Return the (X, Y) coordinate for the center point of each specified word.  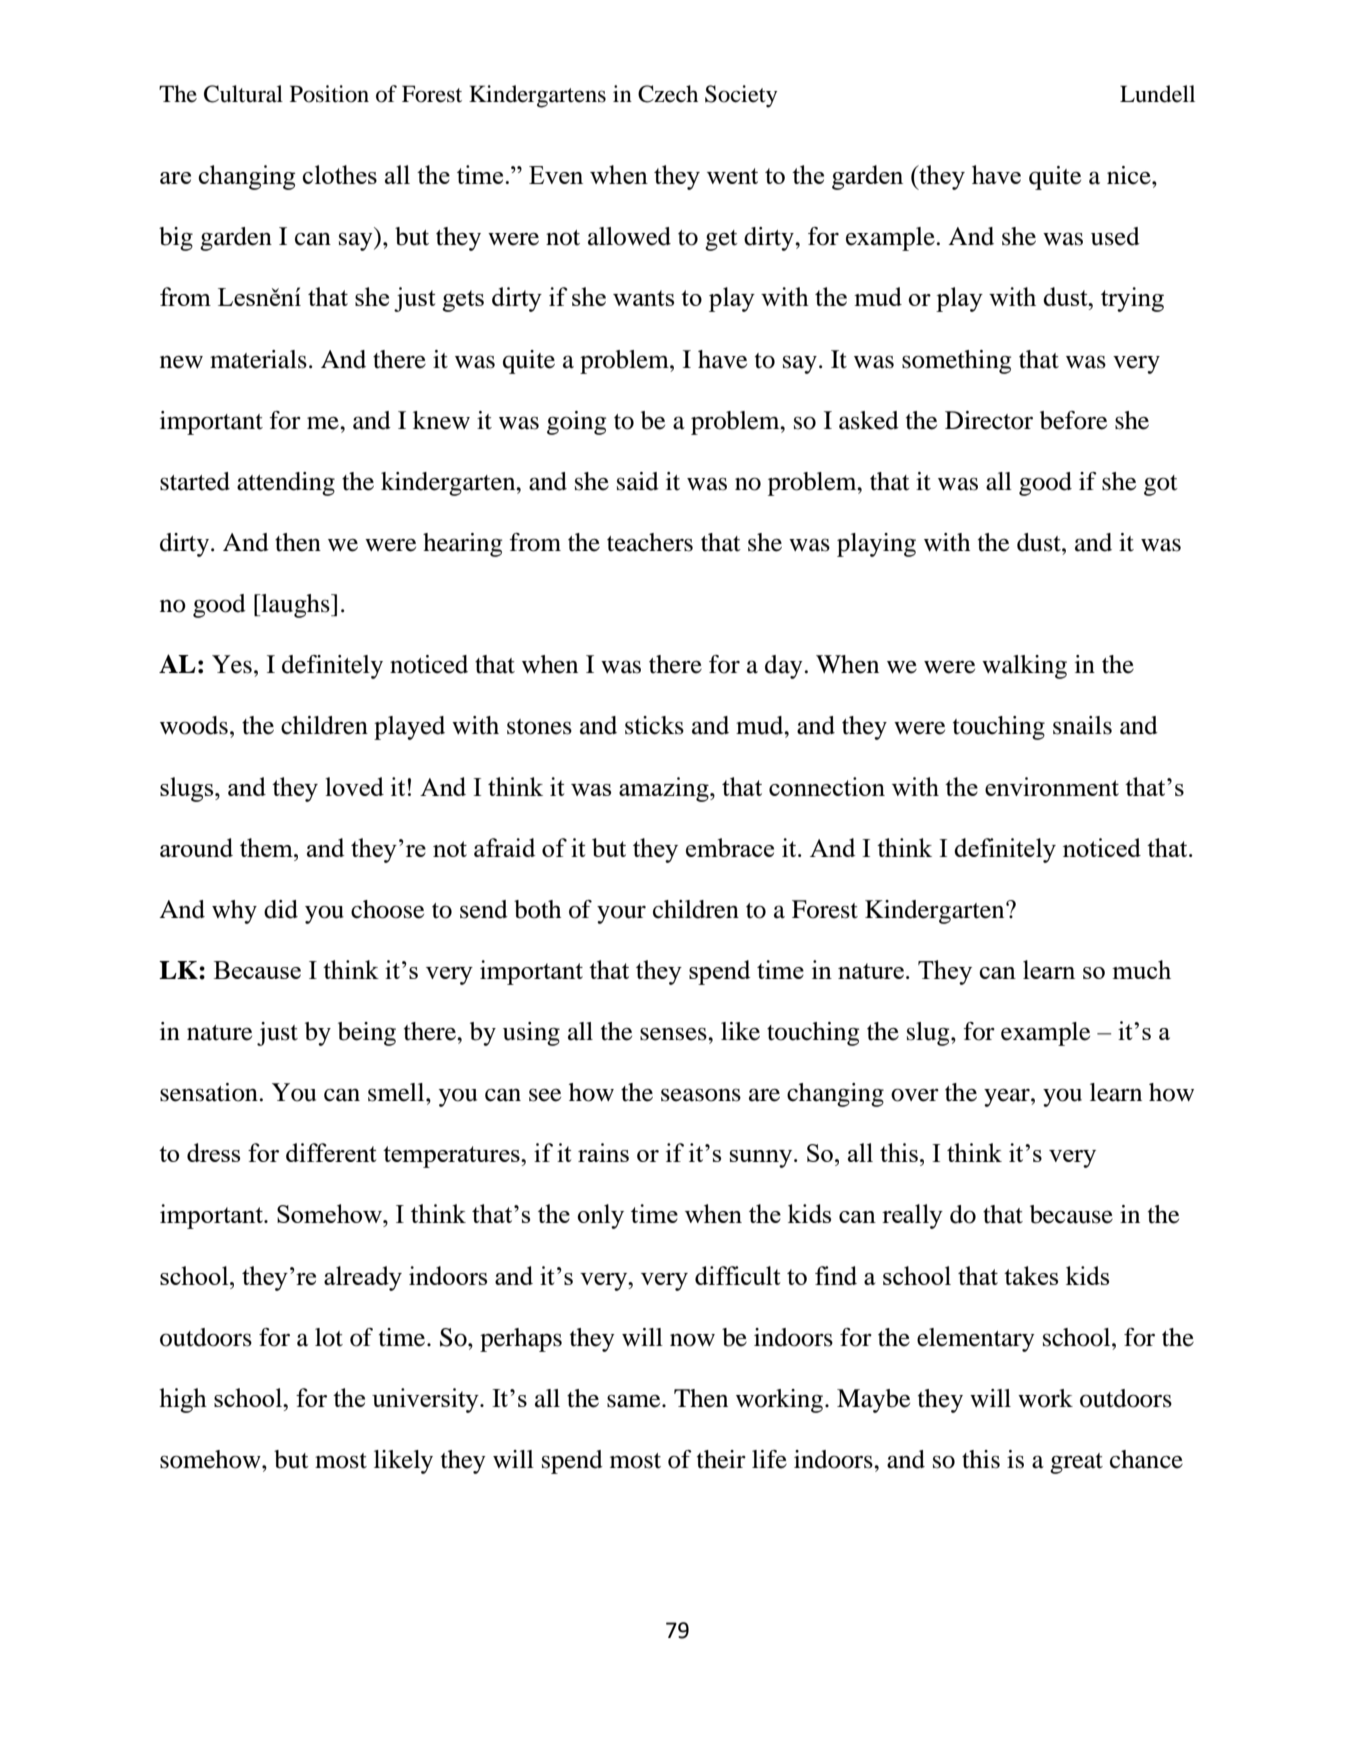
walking (1024, 667)
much (1141, 969)
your (621, 914)
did (281, 909)
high (183, 1400)
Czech (668, 94)
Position (329, 94)
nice (1130, 175)
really (912, 1216)
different (331, 1152)
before (1073, 420)
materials (258, 359)
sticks (654, 725)
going (576, 423)
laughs (295, 606)
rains (603, 1152)
